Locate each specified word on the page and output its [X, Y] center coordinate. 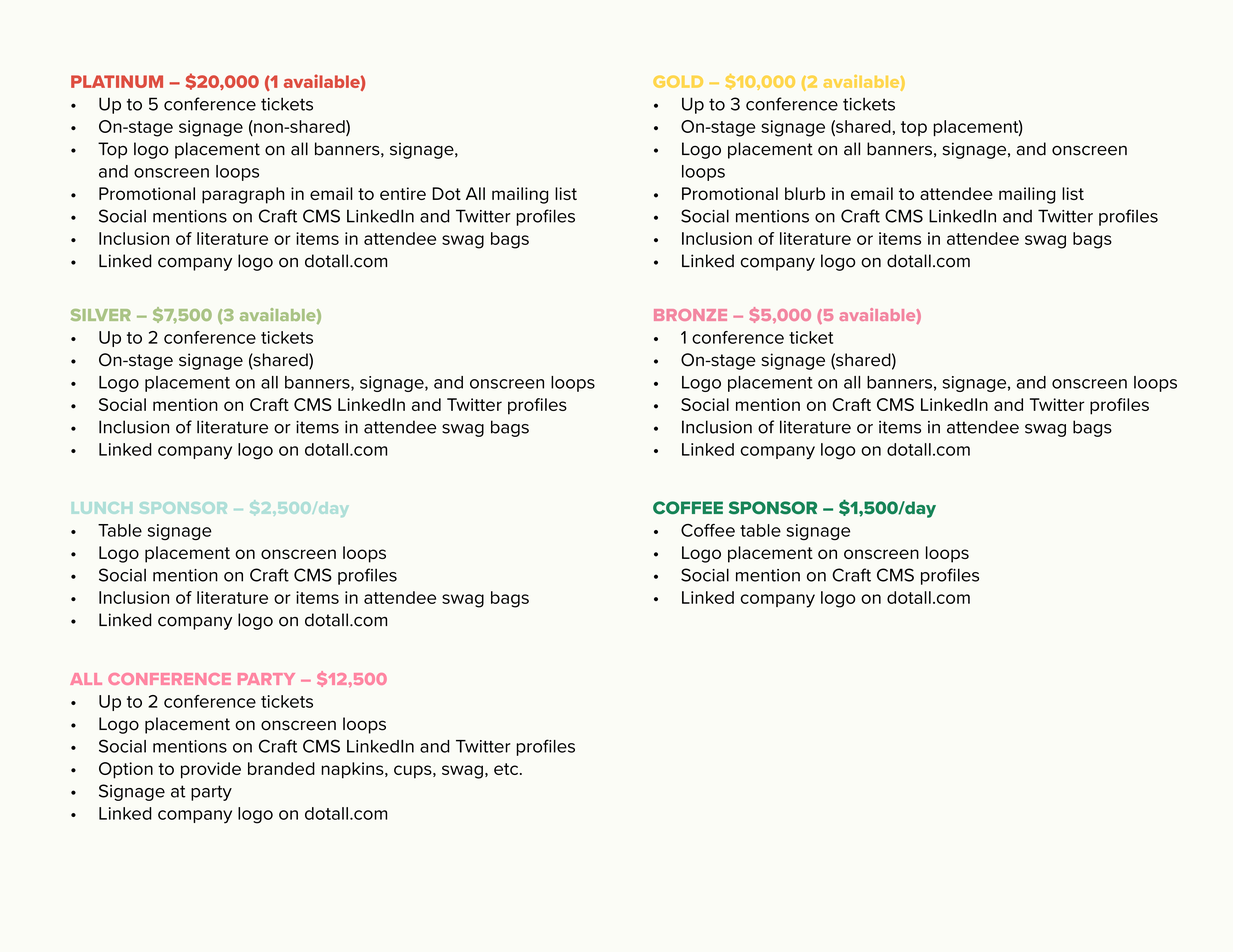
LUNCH [102, 507]
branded [281, 768]
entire [403, 193]
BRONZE [690, 315]
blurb [805, 193]
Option [126, 770]
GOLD [678, 81]
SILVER [101, 315]
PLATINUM [117, 81]
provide [211, 770]
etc [507, 769]
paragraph [243, 195]
